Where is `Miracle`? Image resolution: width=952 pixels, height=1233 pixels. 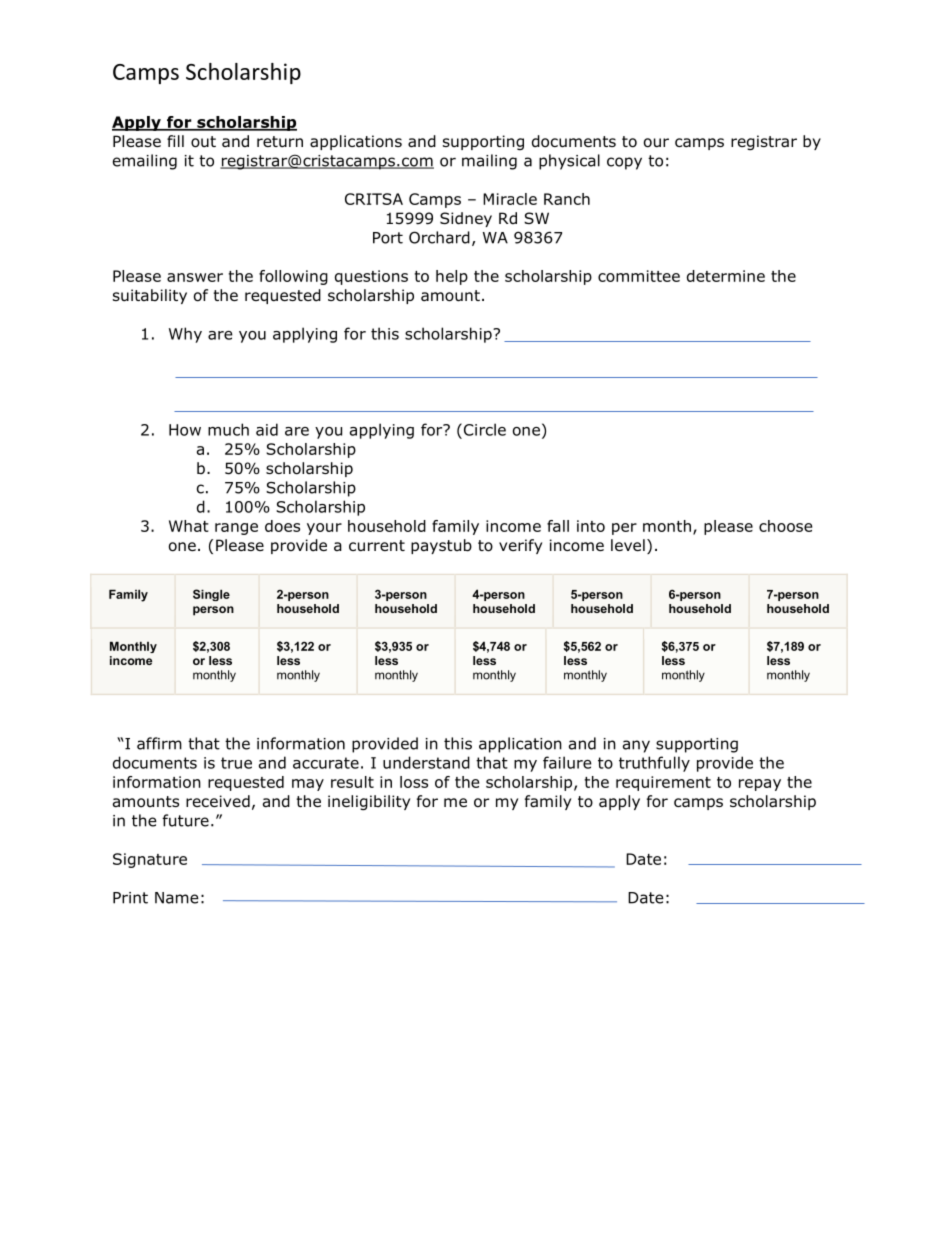 Miracle is located at coordinates (510, 199).
